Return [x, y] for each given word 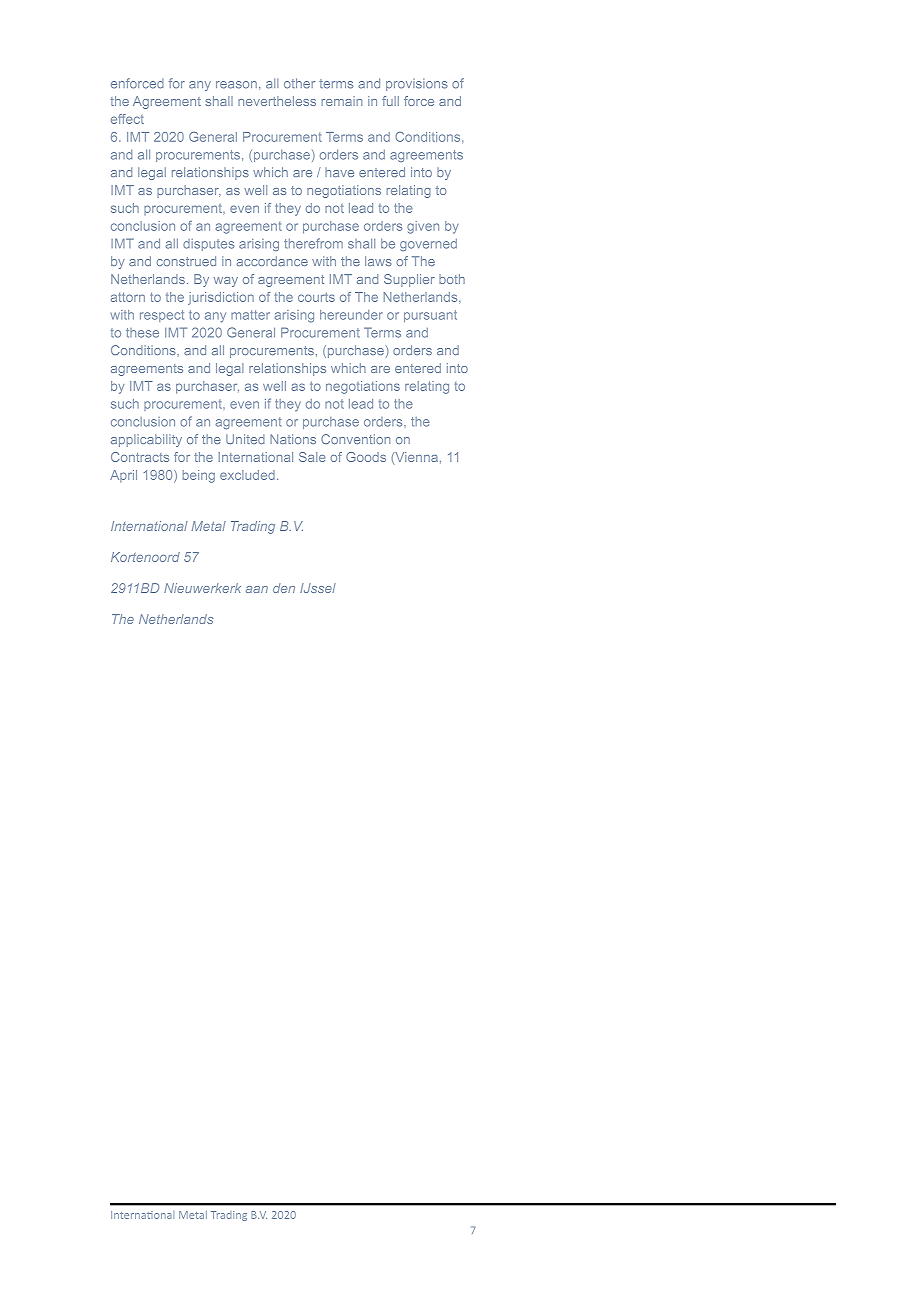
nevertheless [277, 101]
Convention [355, 439]
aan [257, 589]
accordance [272, 261]
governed [428, 245]
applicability [146, 440]
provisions [417, 85]
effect [127, 119]
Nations [293, 439]
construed [186, 261]
